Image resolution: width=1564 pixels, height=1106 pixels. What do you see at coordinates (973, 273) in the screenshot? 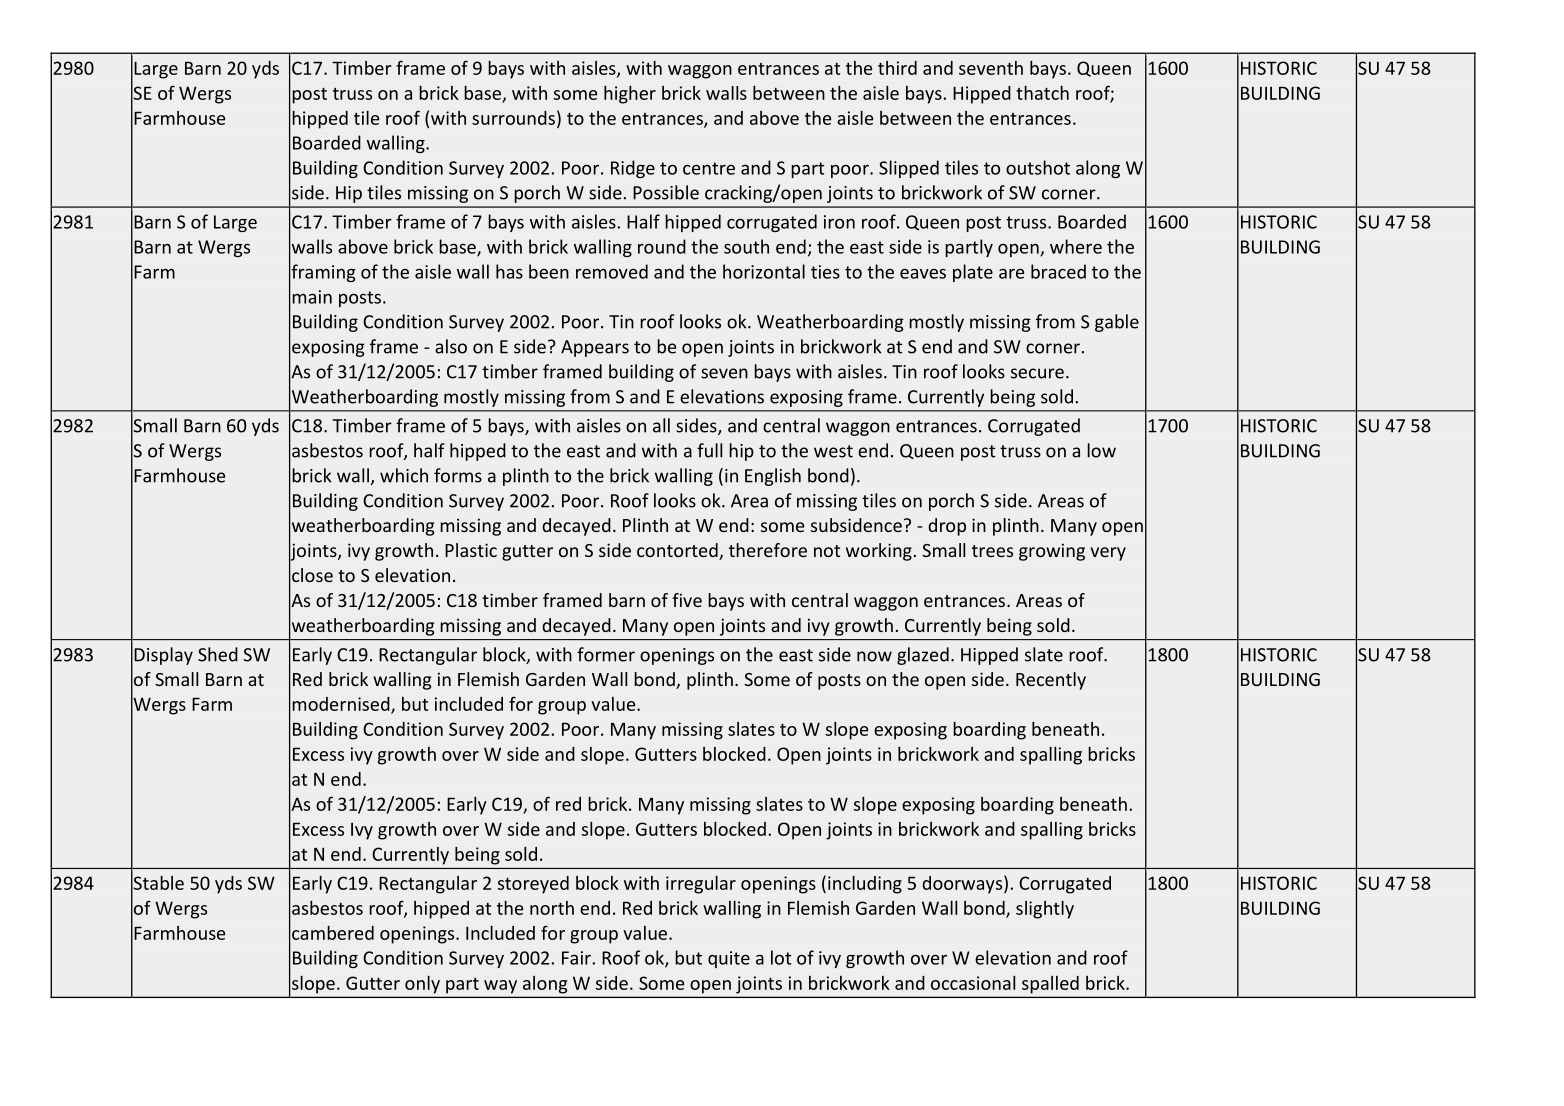
I see `plate` at bounding box center [973, 273].
